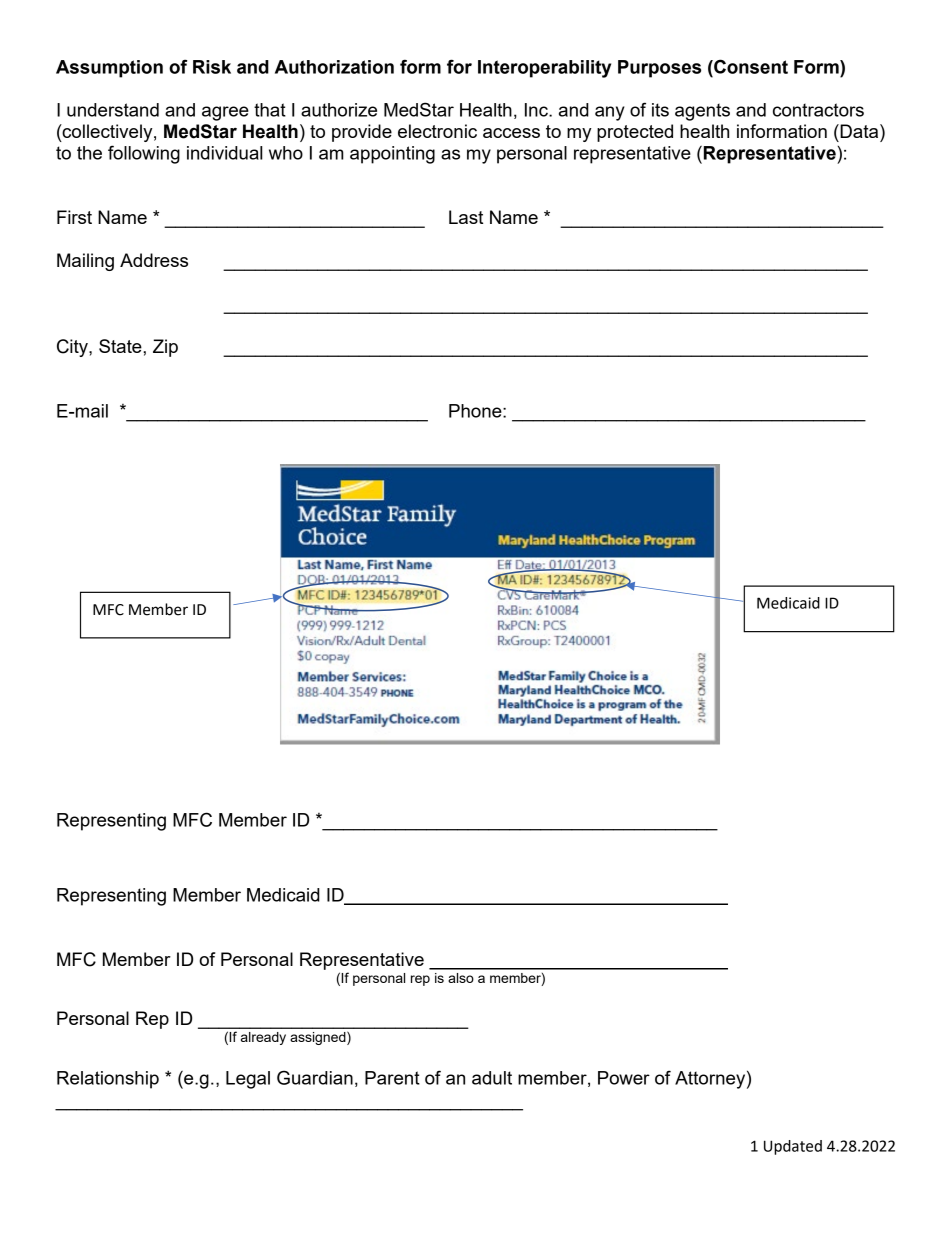 The width and height of the image is (952, 1233). Describe the element at coordinates (437, 131) in the image. I see `electronic` at that location.
